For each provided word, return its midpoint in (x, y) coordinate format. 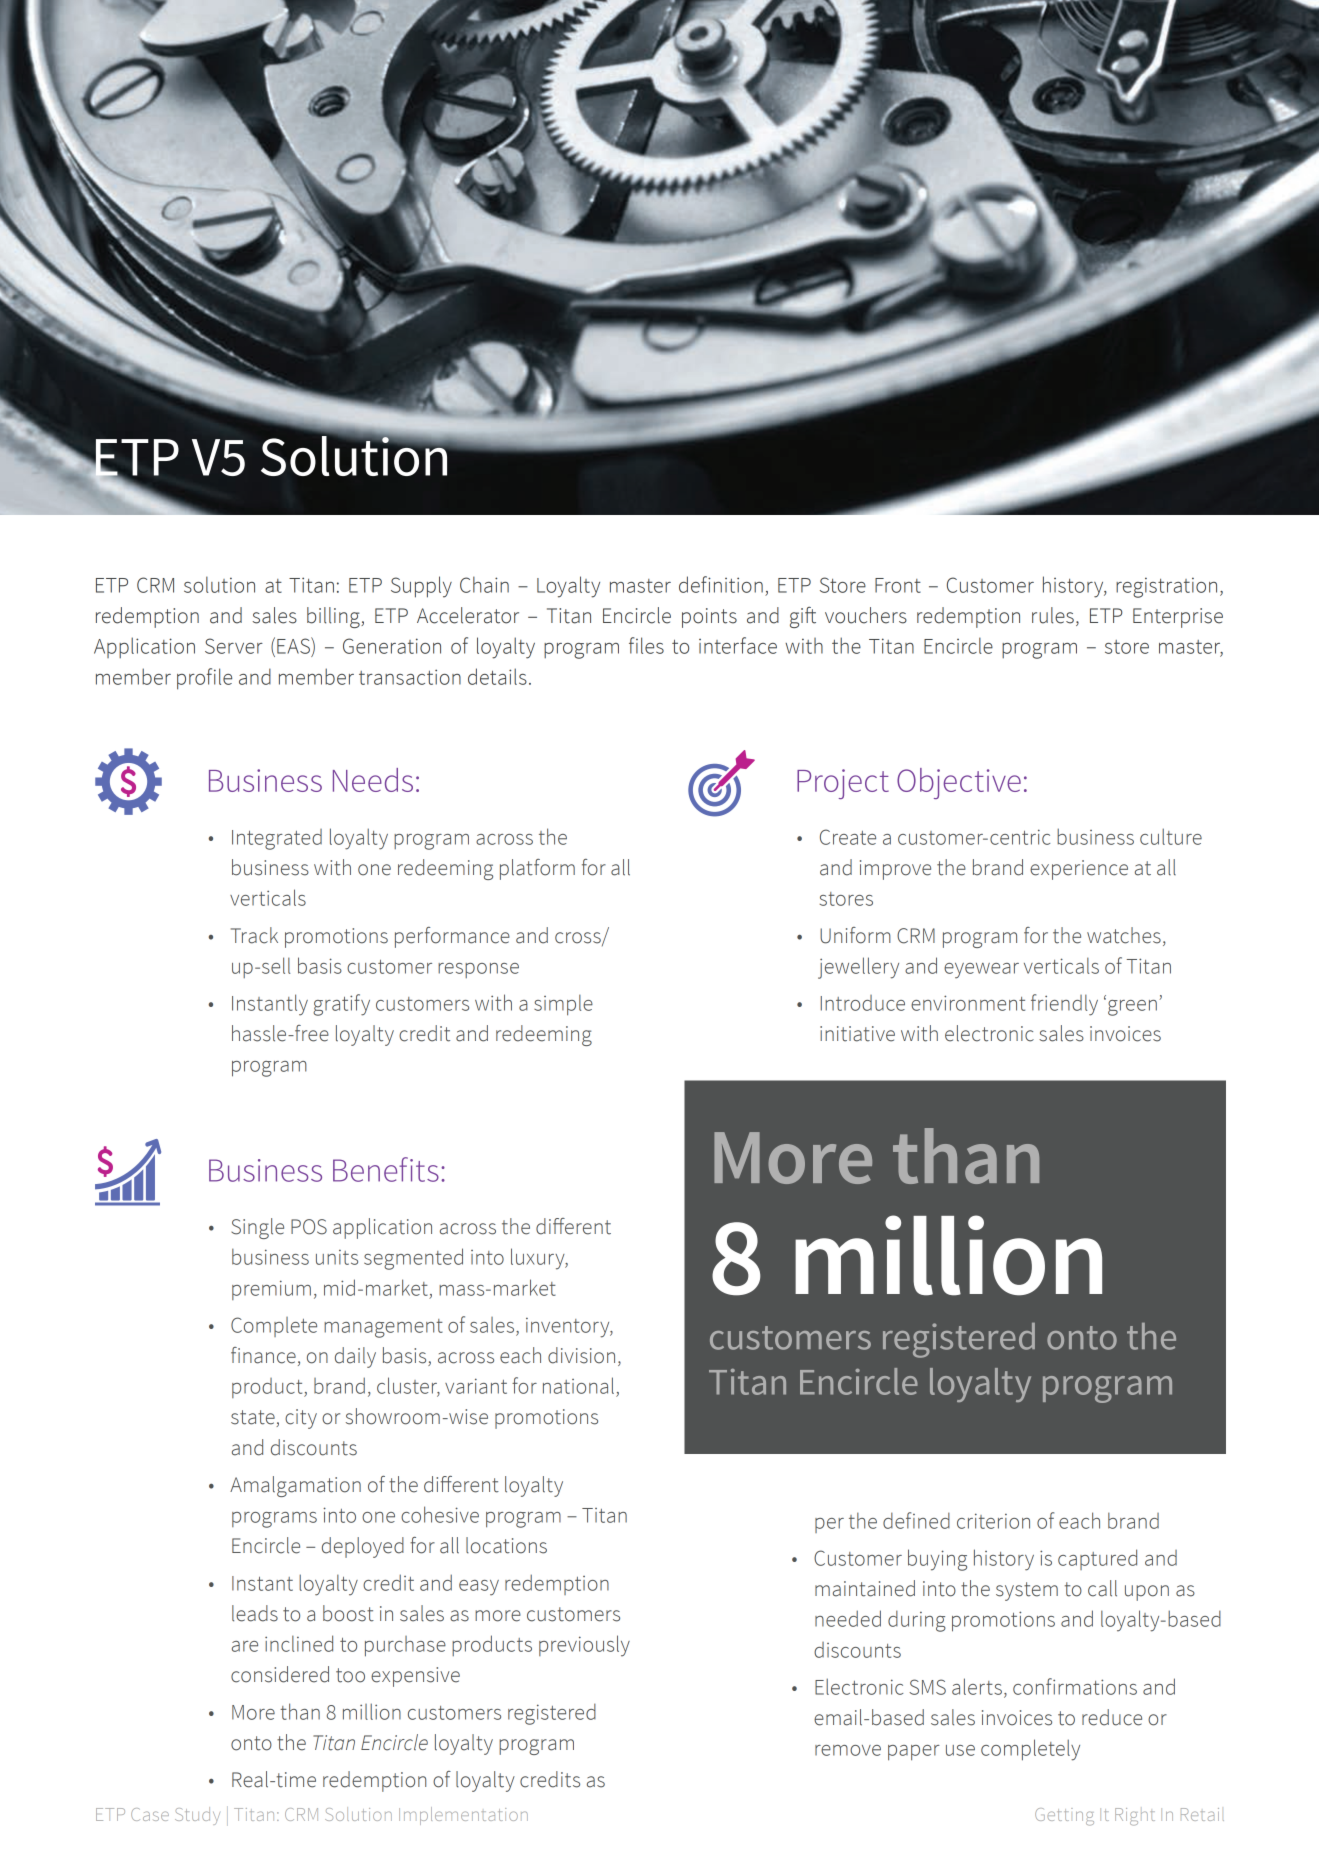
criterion (993, 1521)
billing (334, 617)
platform (537, 869)
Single (257, 1228)
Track (254, 935)
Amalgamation (295, 1486)
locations (506, 1545)
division (581, 1355)
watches (1124, 935)
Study (197, 1816)
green (1132, 1008)
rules (1053, 615)
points (709, 618)
